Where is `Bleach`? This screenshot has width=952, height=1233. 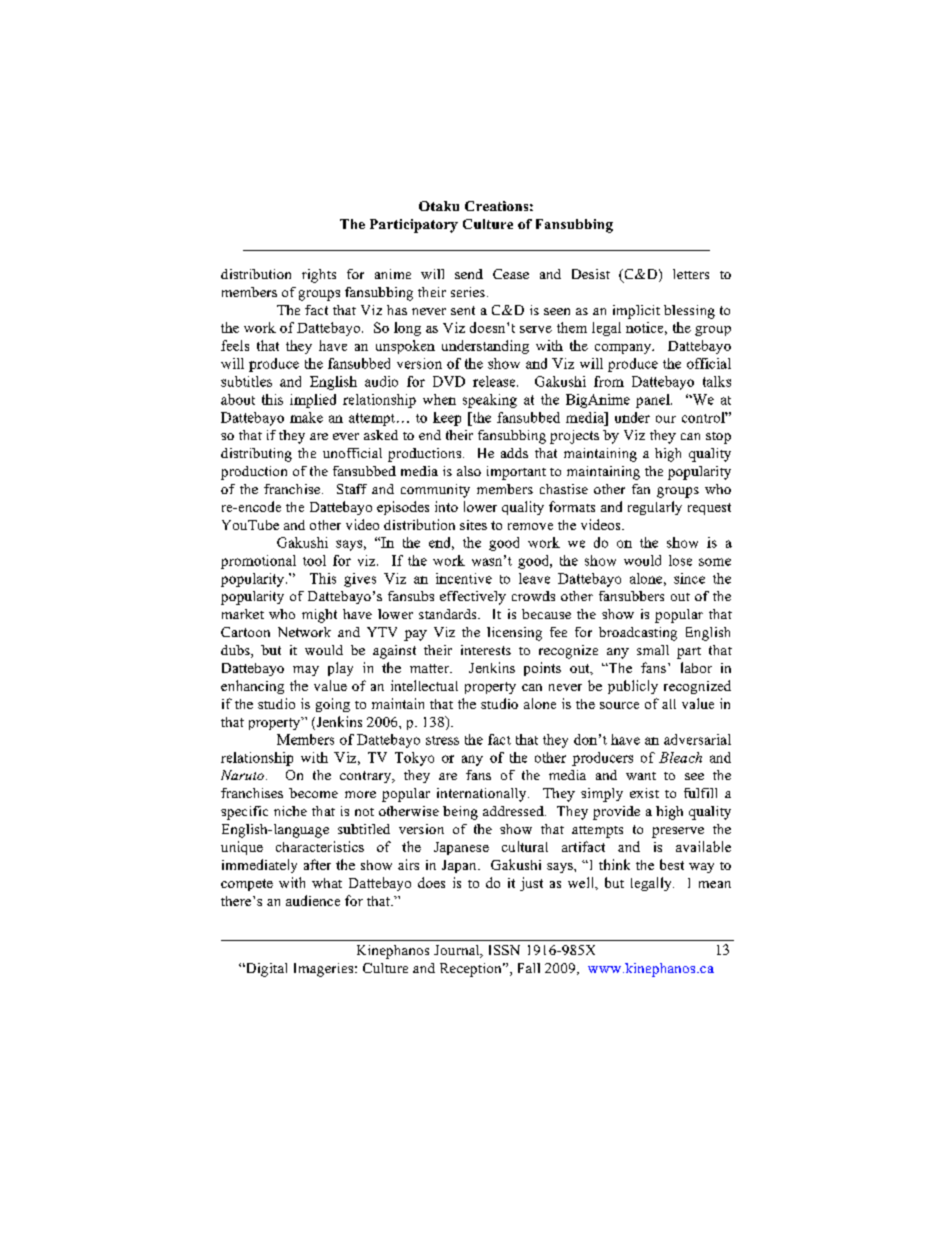 Bleach is located at coordinates (680, 757).
